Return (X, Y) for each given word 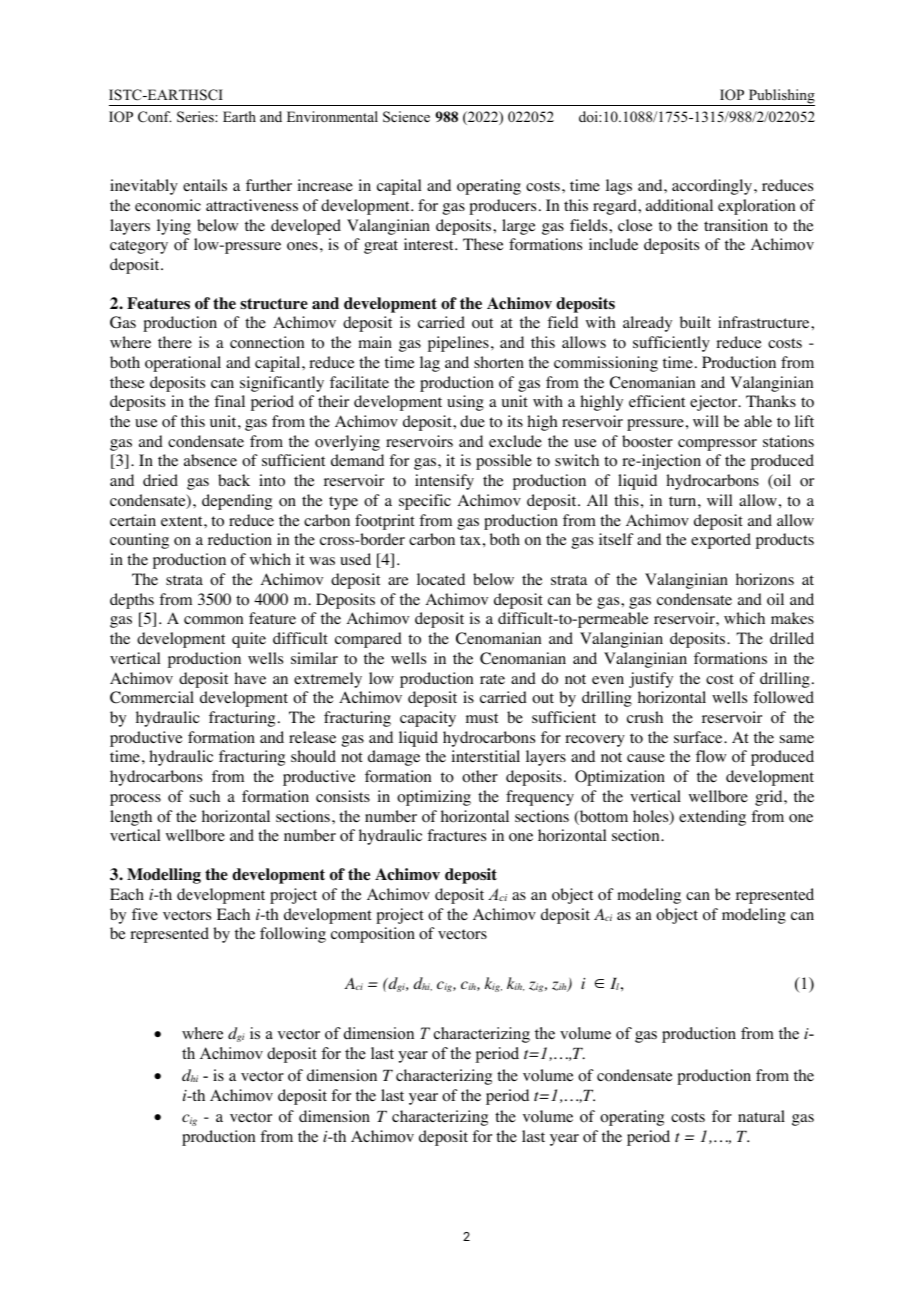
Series (196, 117)
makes (792, 618)
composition (373, 935)
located (441, 579)
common (213, 620)
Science (406, 117)
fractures (456, 835)
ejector (715, 403)
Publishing (780, 97)
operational (183, 364)
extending (712, 818)
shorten (499, 362)
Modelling (164, 876)
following (293, 935)
